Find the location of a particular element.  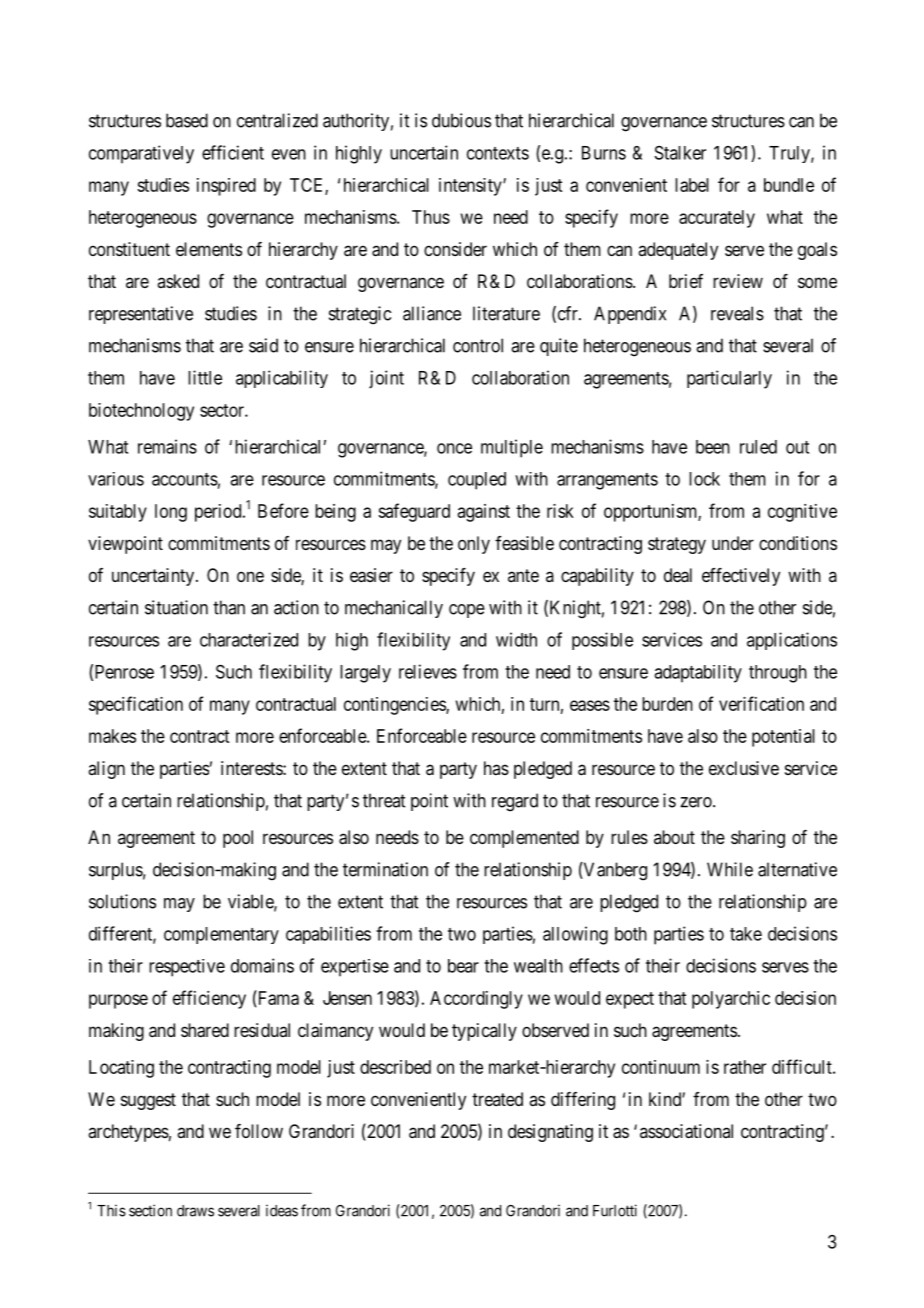

designating is located at coordinates (550, 1133).
